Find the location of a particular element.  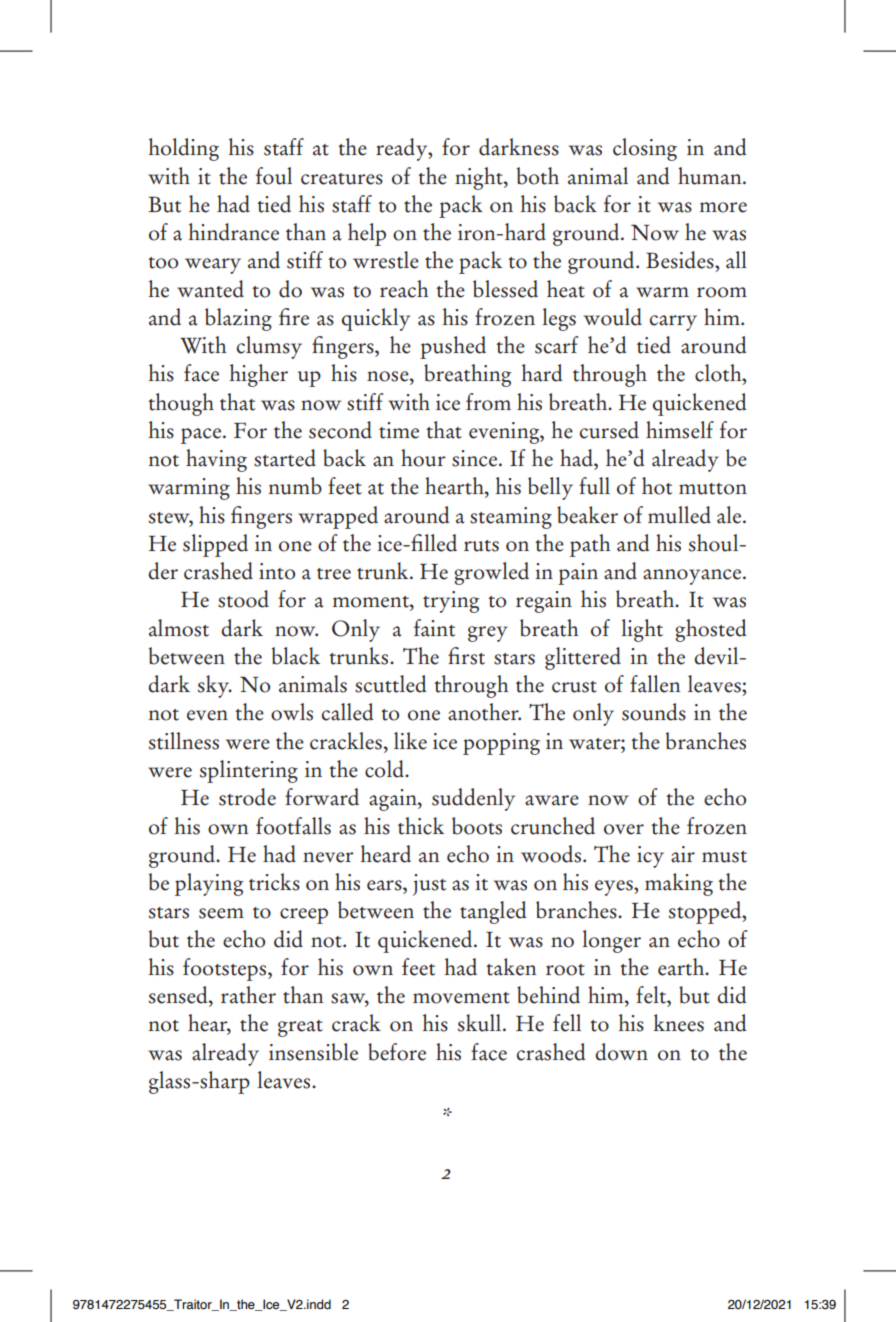

foul is located at coordinates (274, 176).
